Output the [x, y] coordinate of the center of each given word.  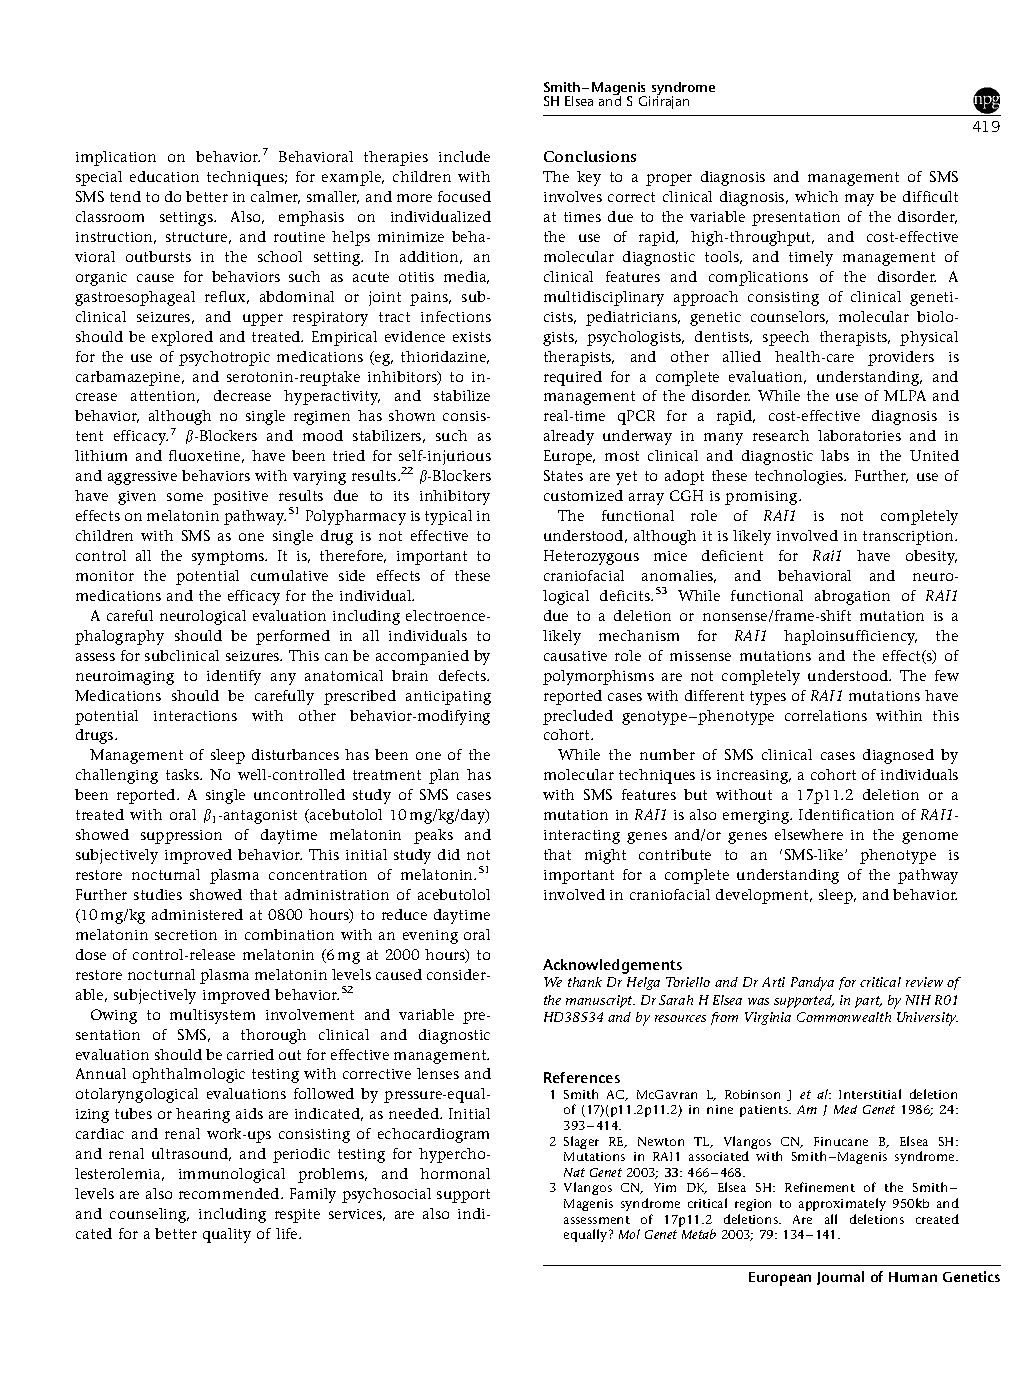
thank [585, 982]
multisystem [212, 1016]
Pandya [812, 984]
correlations [826, 715]
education [164, 176]
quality [227, 1235]
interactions [195, 716]
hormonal [455, 1173]
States [563, 475]
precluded [578, 717]
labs [835, 455]
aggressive [142, 478]
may [859, 200]
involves [573, 196]
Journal [840, 1278]
